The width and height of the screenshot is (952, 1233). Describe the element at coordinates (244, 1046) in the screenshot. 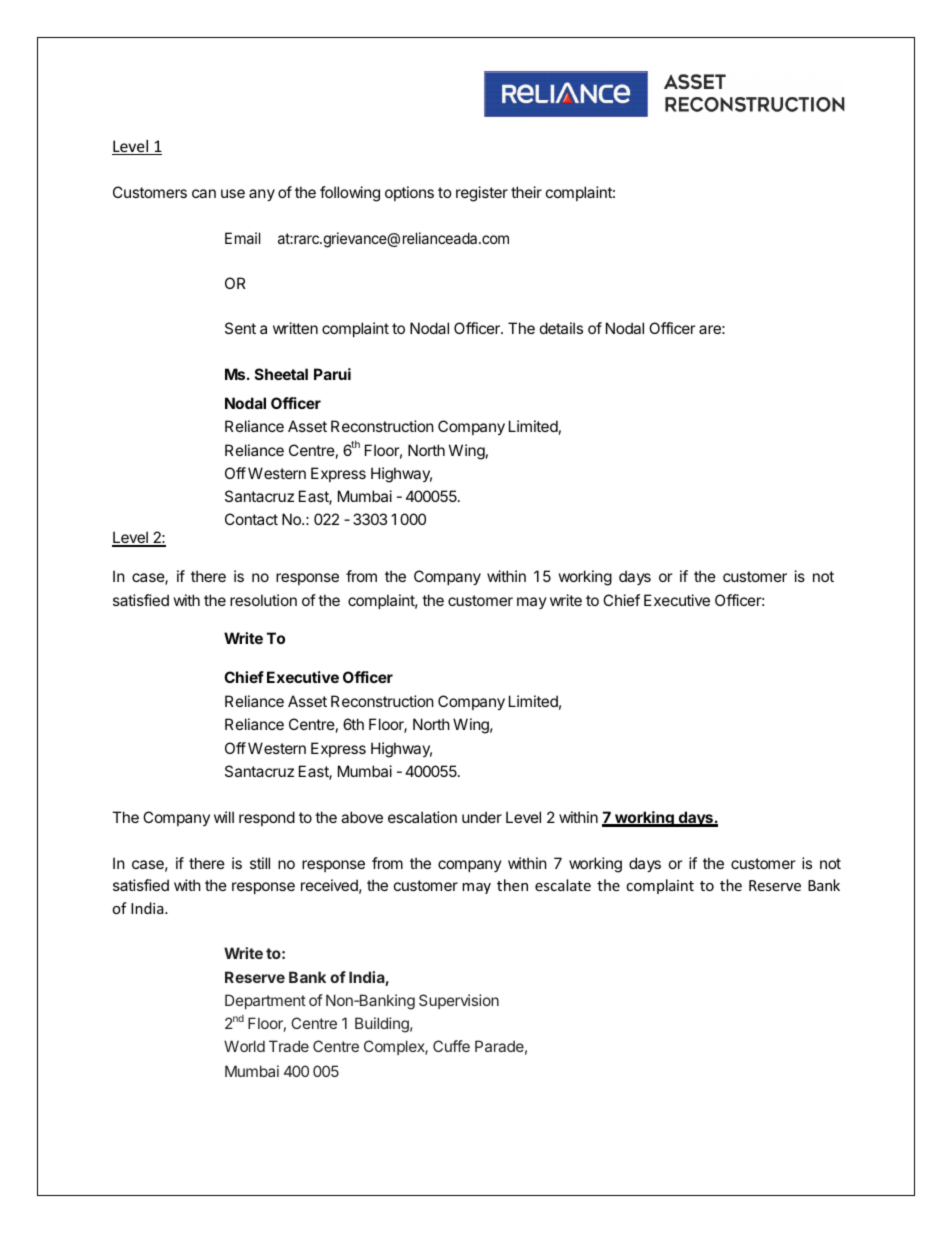

I see `World` at that location.
